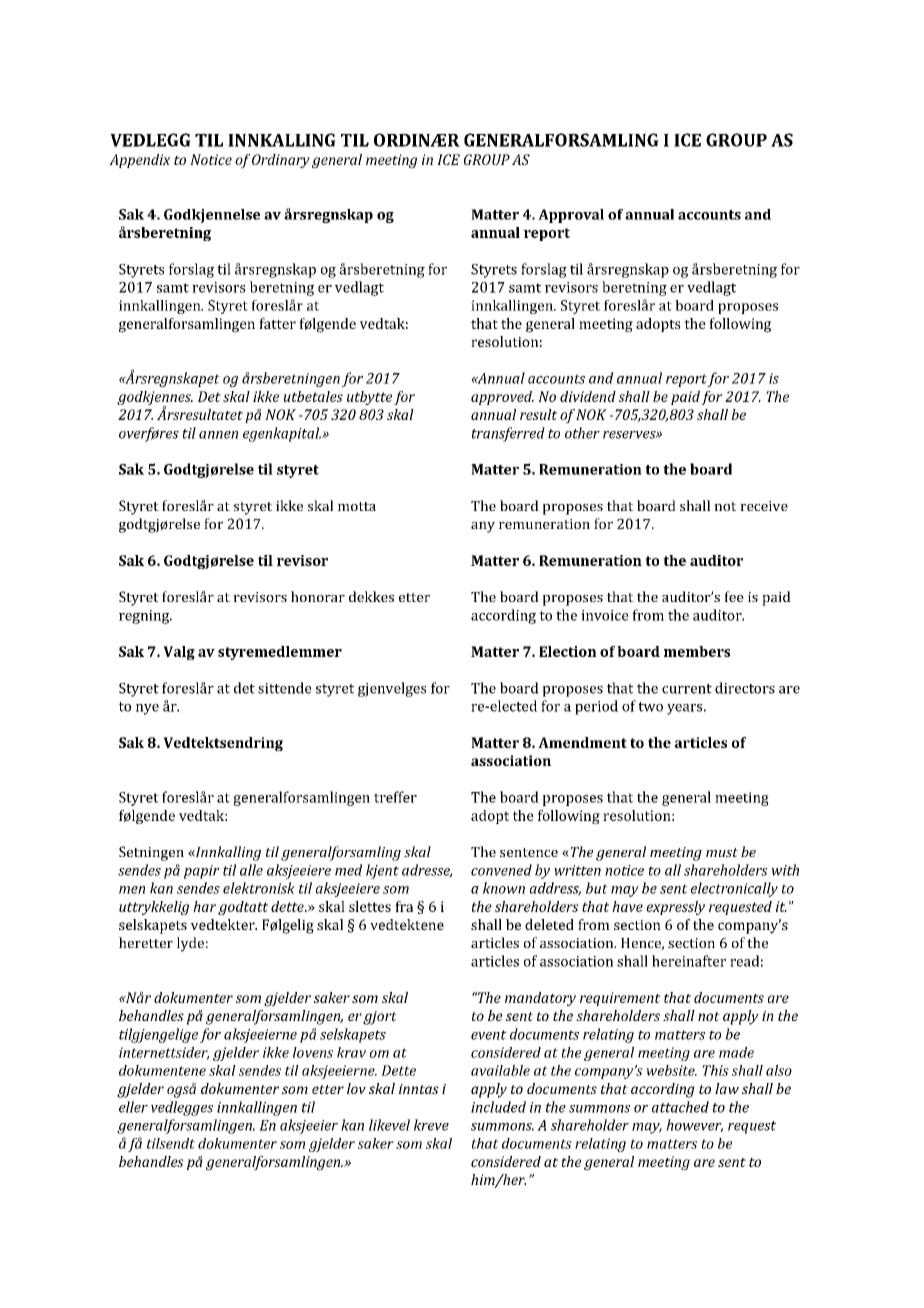 The image size is (924, 1308). I want to click on Appendix, so click(139, 161).
